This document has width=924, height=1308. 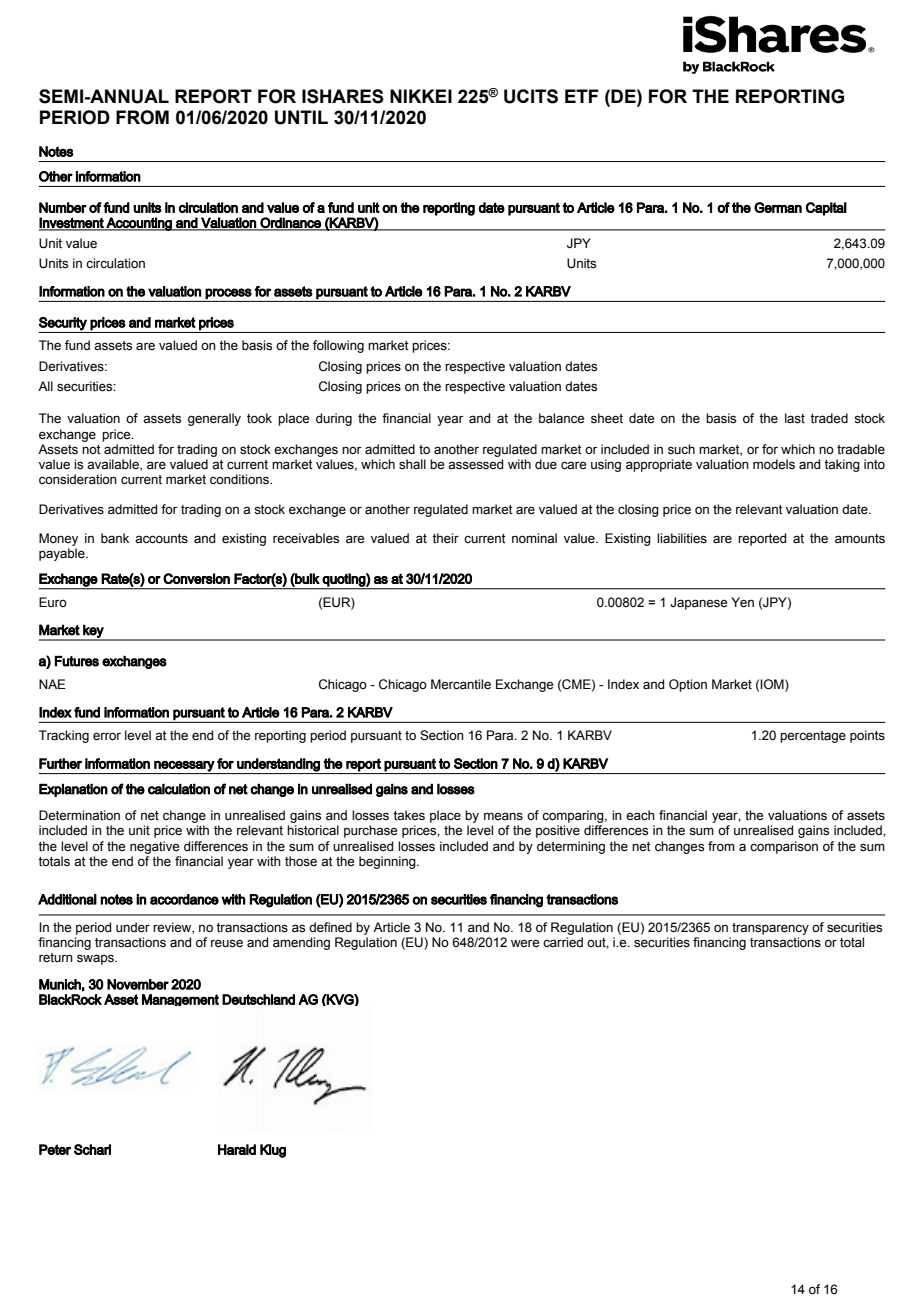 I want to click on key, so click(x=93, y=632).
